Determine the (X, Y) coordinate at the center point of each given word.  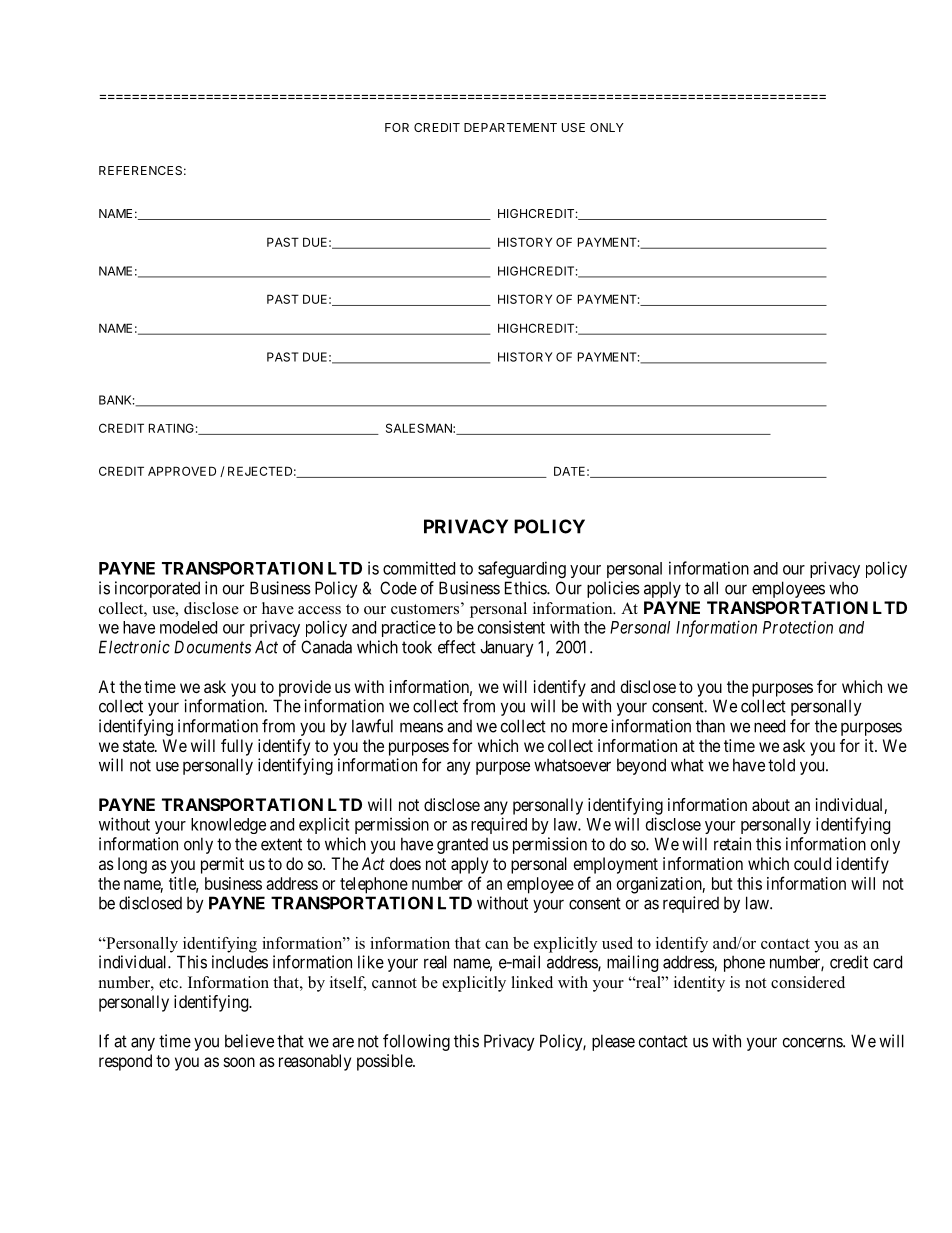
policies (613, 589)
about (771, 804)
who (843, 588)
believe (249, 1041)
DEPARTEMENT (510, 127)
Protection (798, 627)
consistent (511, 627)
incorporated (157, 589)
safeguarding (522, 569)
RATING (171, 428)
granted (462, 846)
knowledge (228, 826)
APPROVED (182, 471)
